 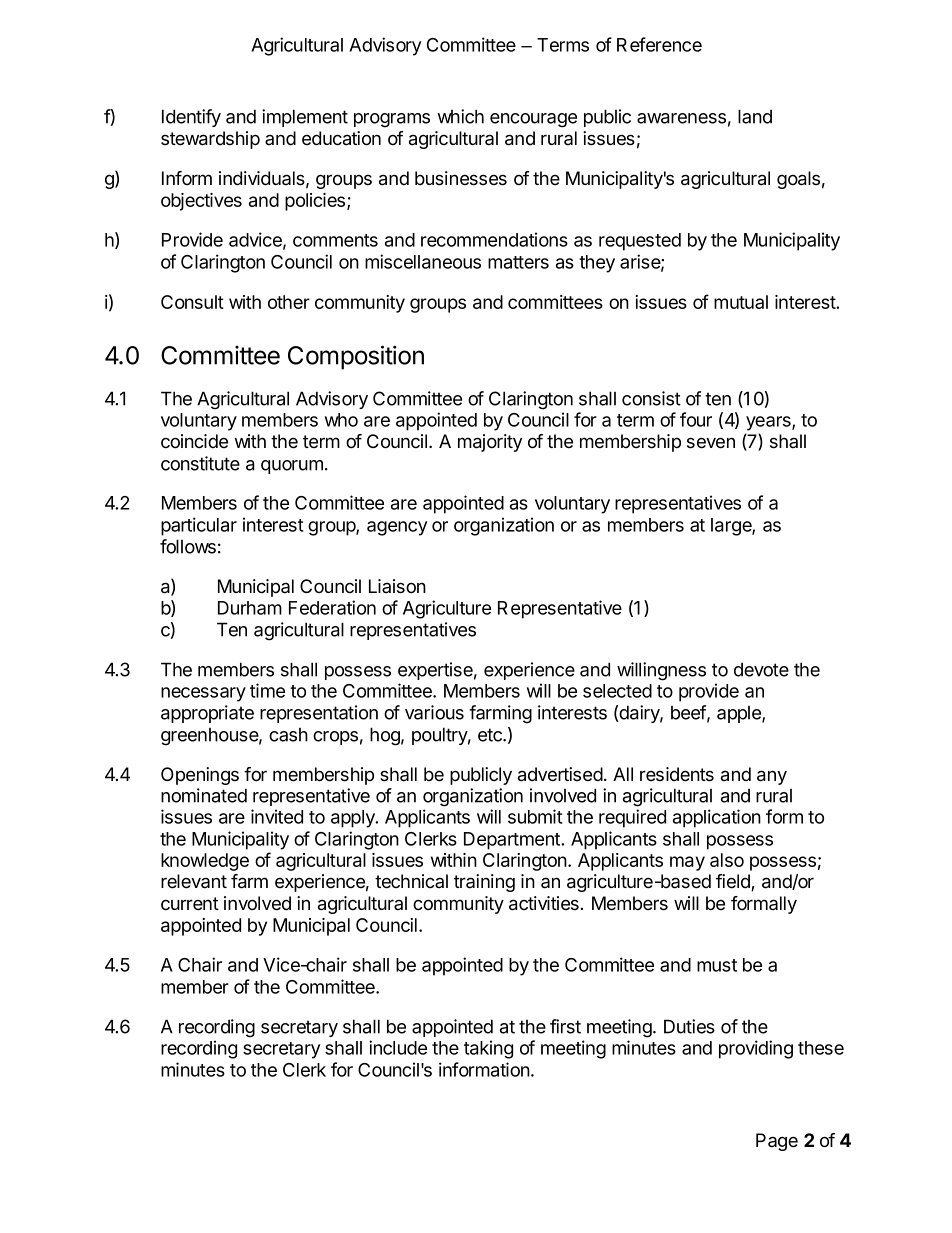 What do you see at coordinates (398, 1047) in the page?
I see `include` at bounding box center [398, 1047].
